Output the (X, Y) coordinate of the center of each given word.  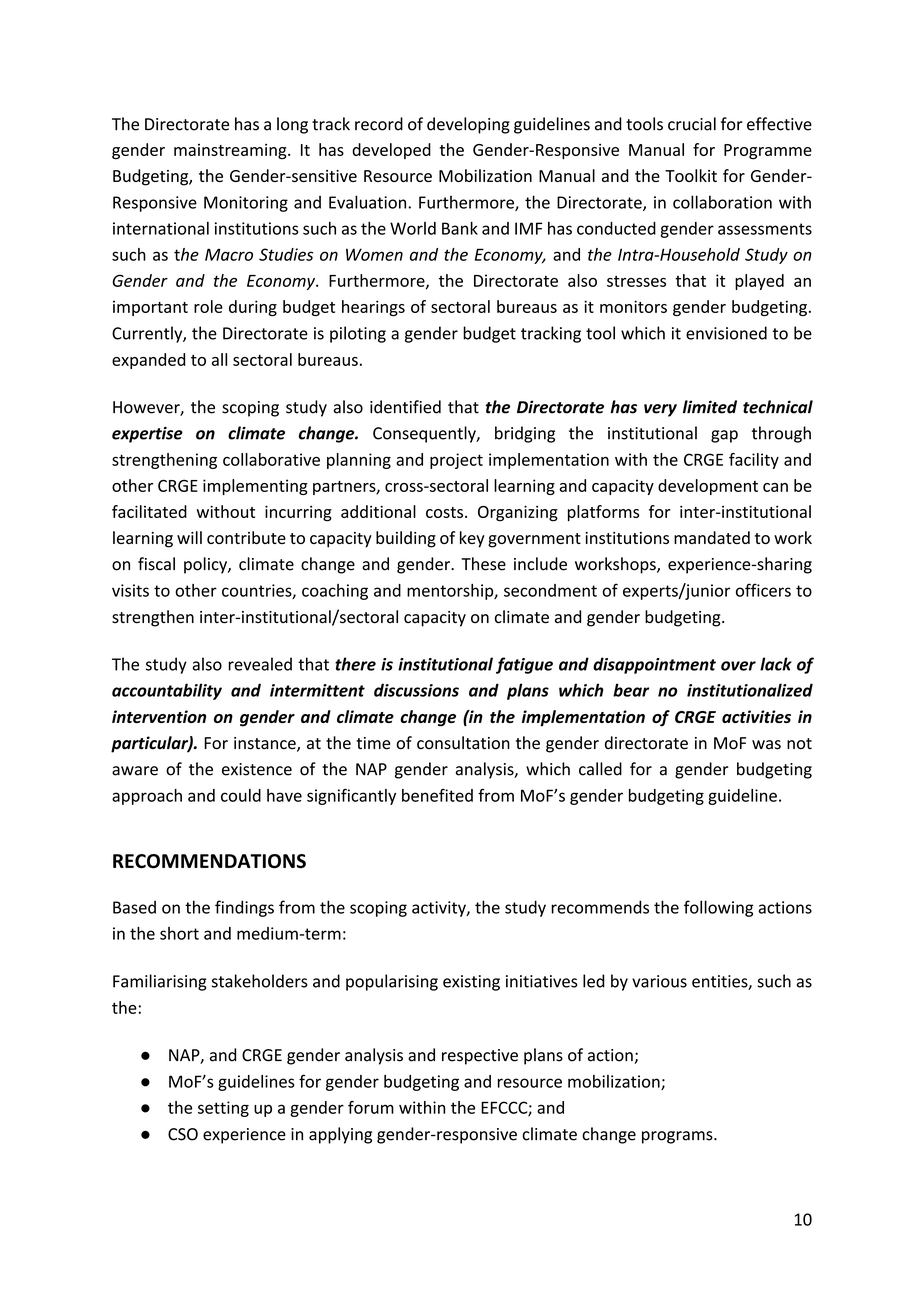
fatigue (524, 665)
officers (763, 590)
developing (468, 125)
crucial (692, 124)
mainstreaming (231, 152)
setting (223, 1109)
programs (678, 1137)
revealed (260, 664)
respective (480, 1057)
